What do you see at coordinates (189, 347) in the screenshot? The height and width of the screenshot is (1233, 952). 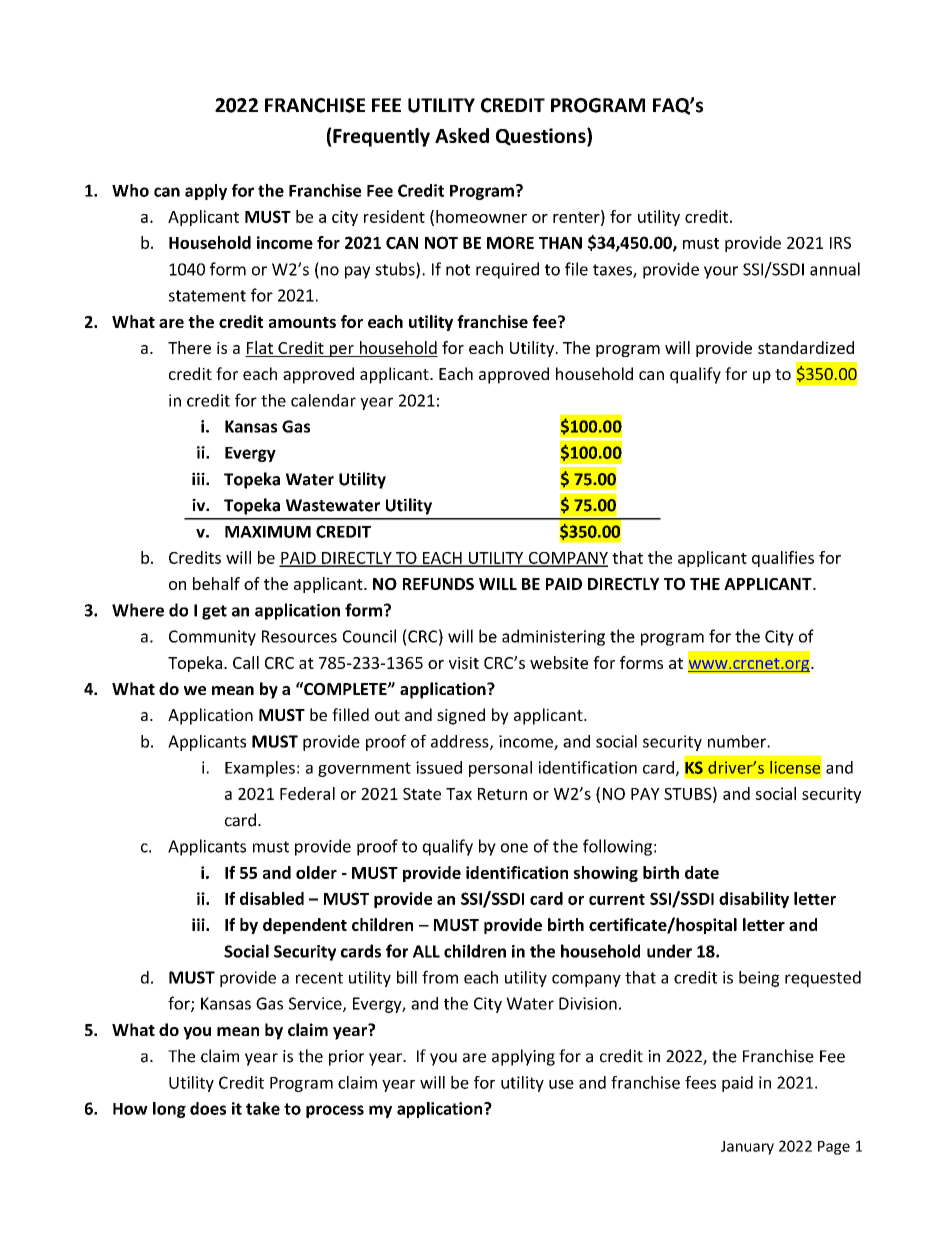 I see `There` at bounding box center [189, 347].
